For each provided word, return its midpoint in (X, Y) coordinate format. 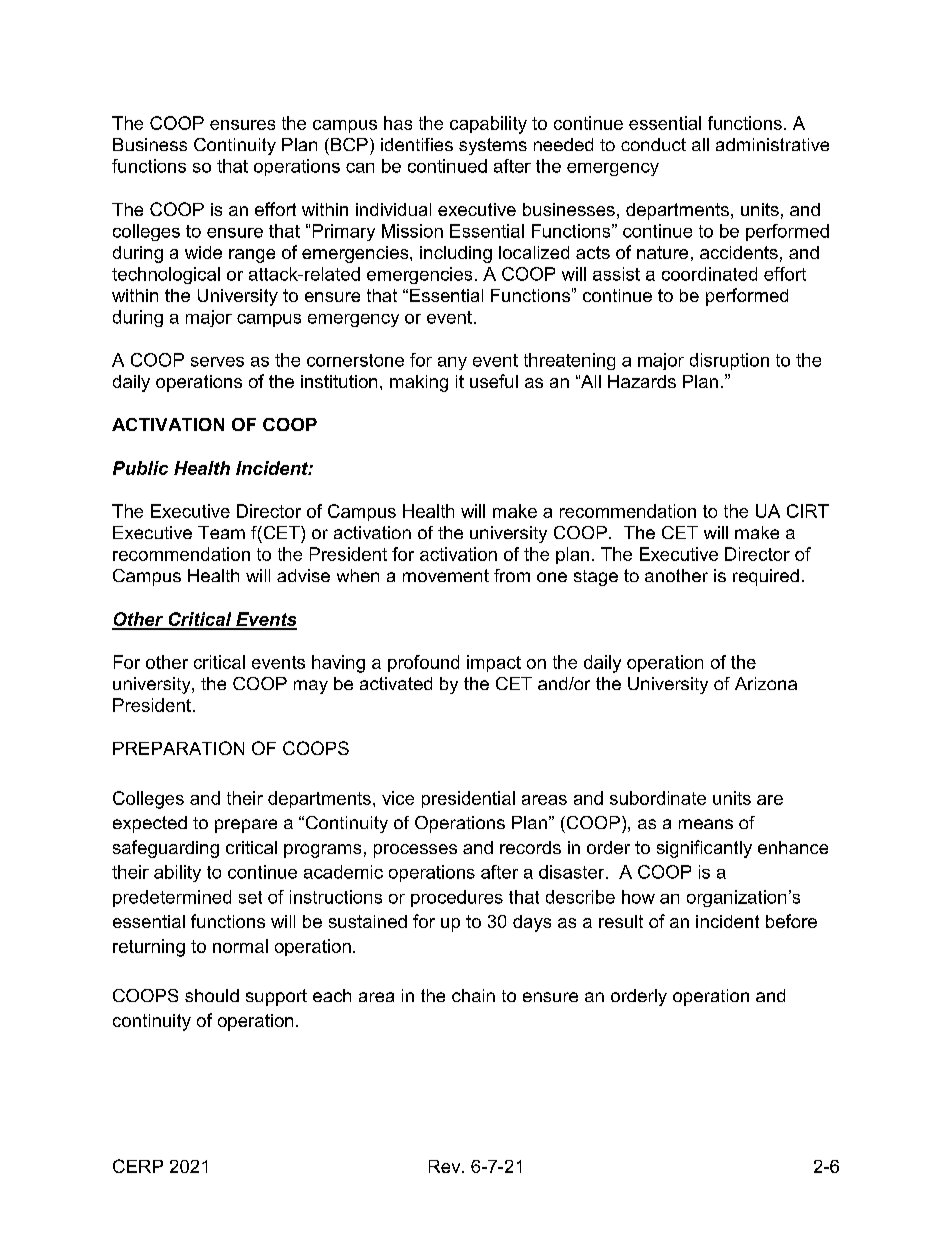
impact (494, 663)
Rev (446, 1166)
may (311, 687)
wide (203, 252)
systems (493, 146)
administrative (772, 144)
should (212, 995)
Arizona (766, 683)
